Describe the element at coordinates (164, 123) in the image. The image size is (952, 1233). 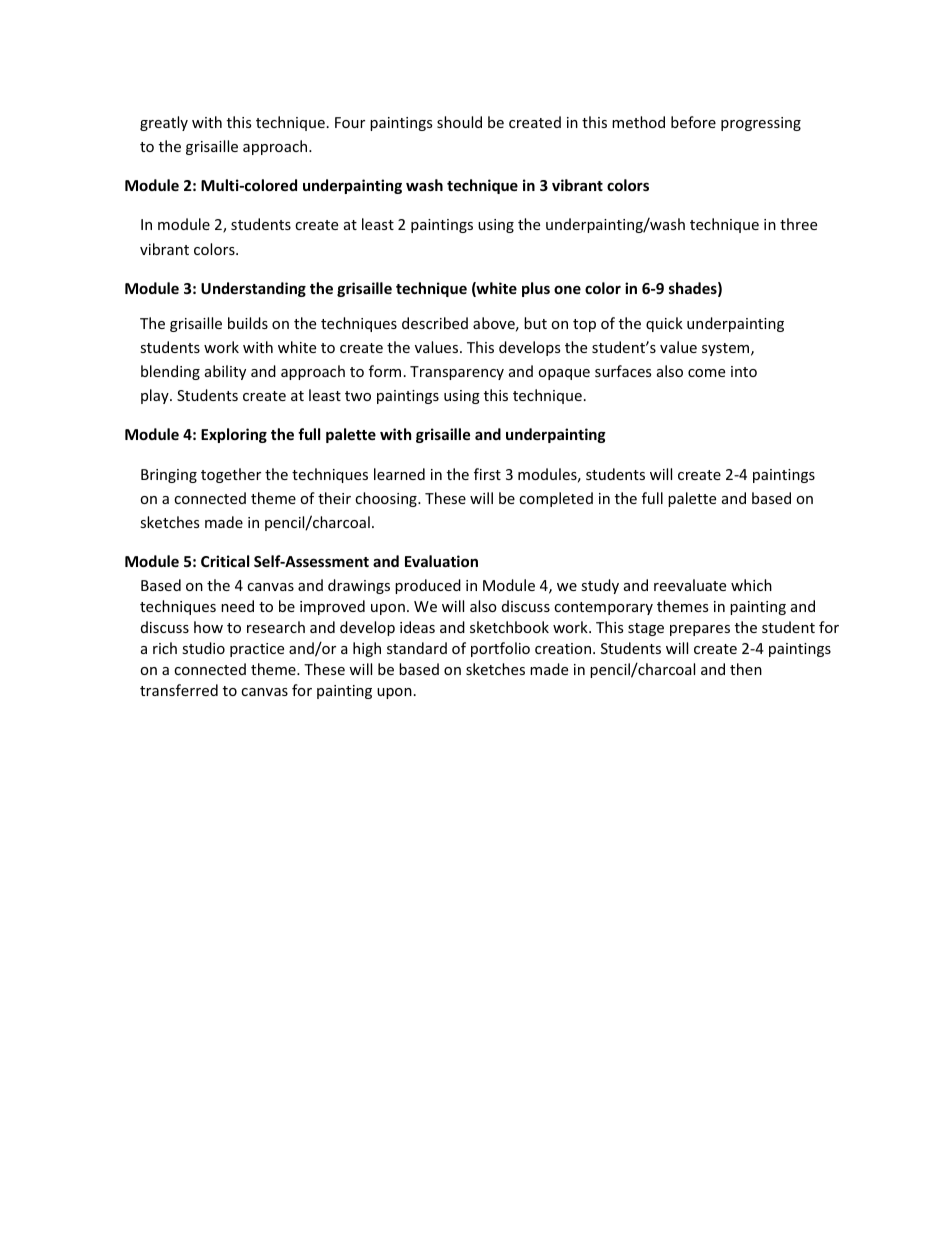
I see `greatly` at that location.
